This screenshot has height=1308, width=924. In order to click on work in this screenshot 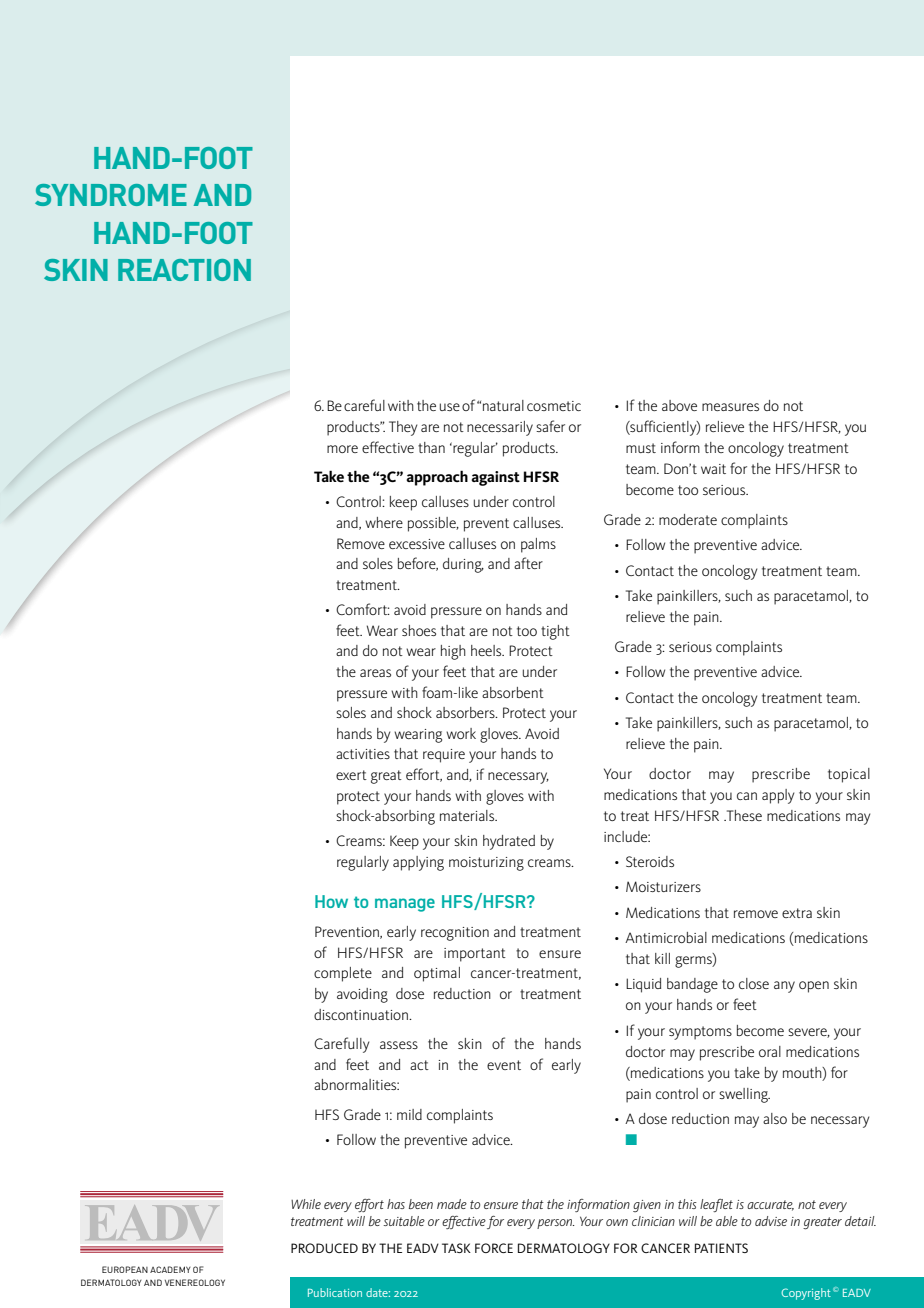, I will do `click(461, 733)`.
